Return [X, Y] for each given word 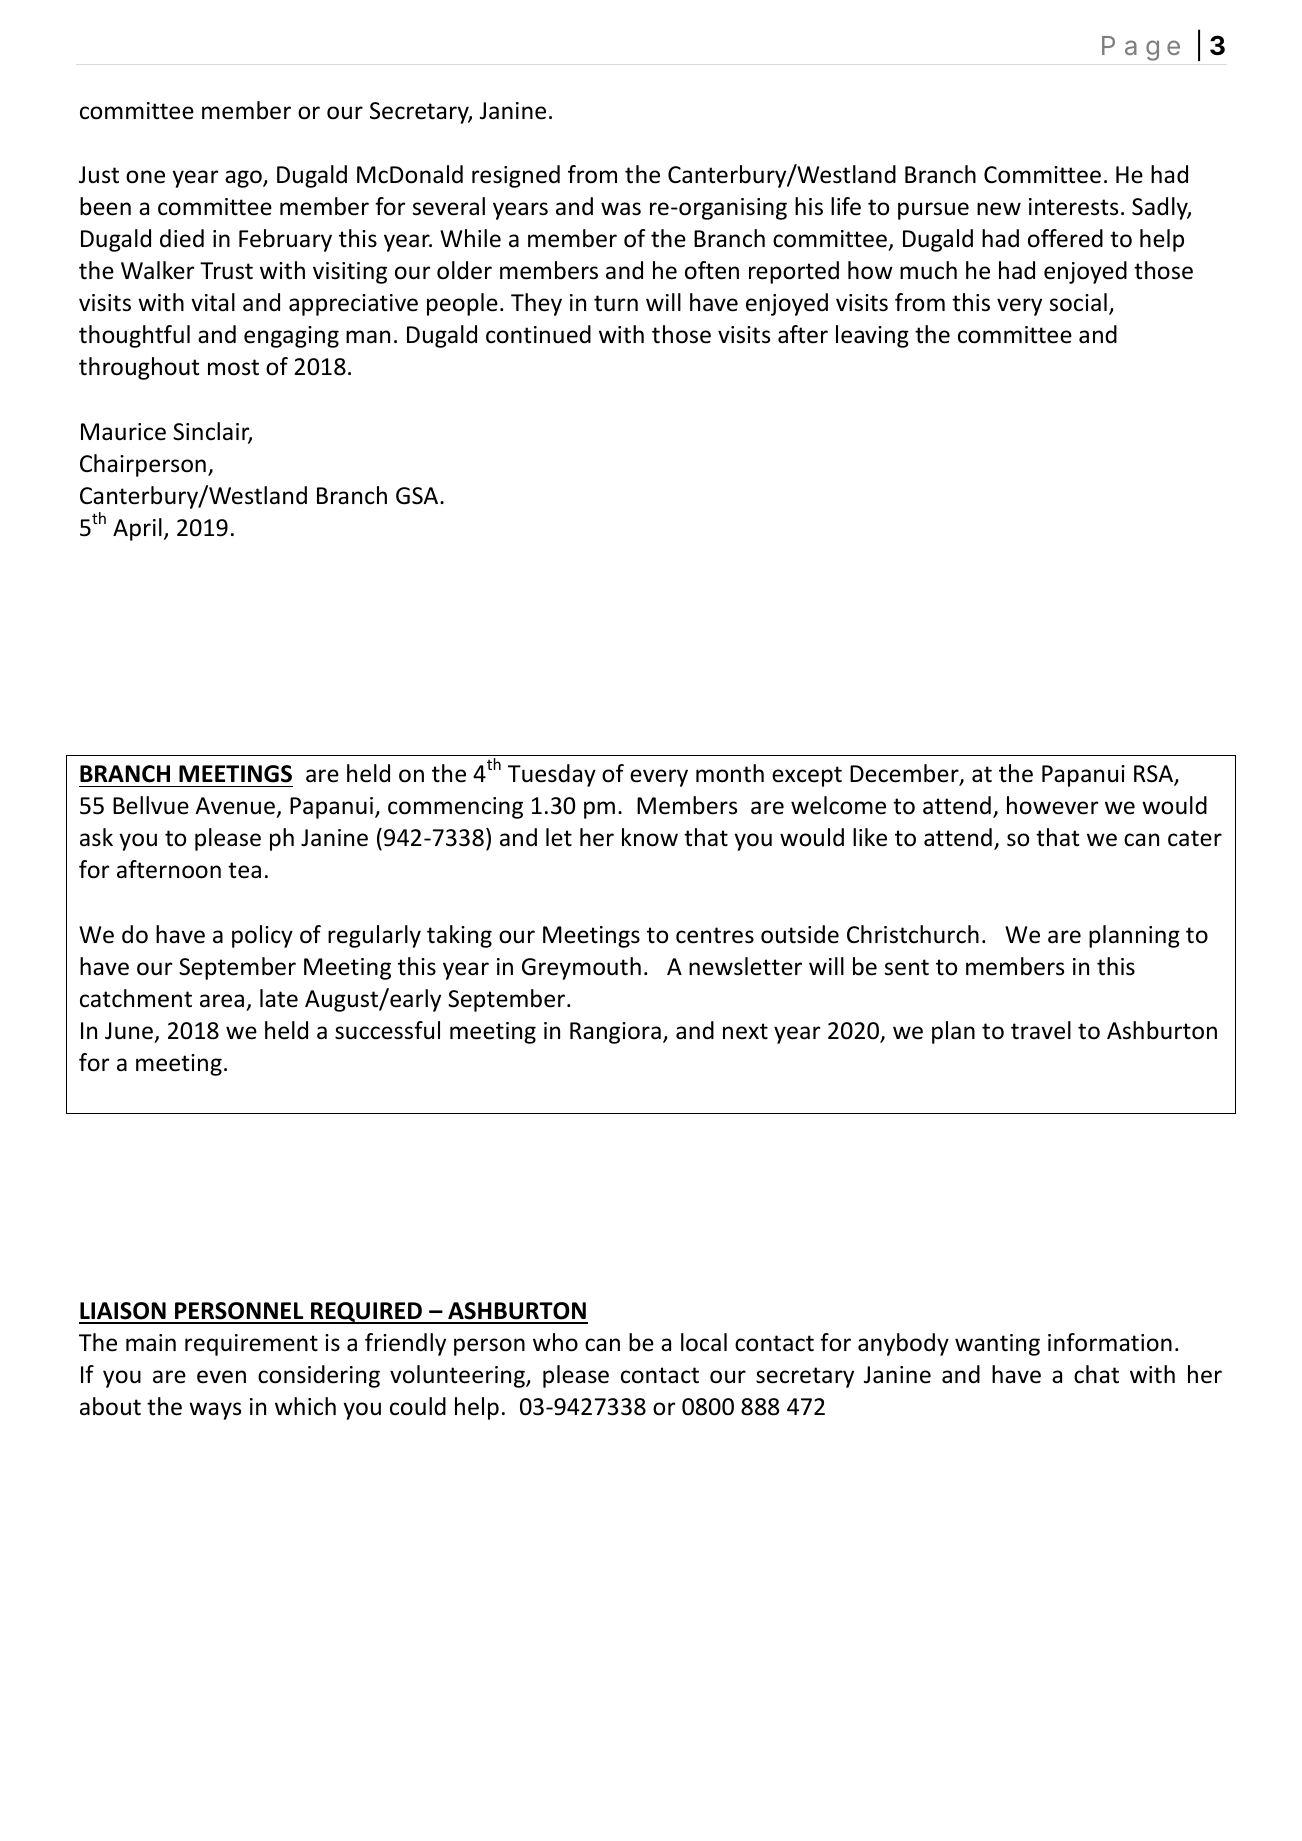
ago [244, 179]
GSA [418, 496]
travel [1041, 1030]
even [221, 1377]
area [222, 1001]
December [905, 774]
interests [1073, 207]
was [621, 209]
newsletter [745, 966]
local [704, 1342]
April [137, 529]
